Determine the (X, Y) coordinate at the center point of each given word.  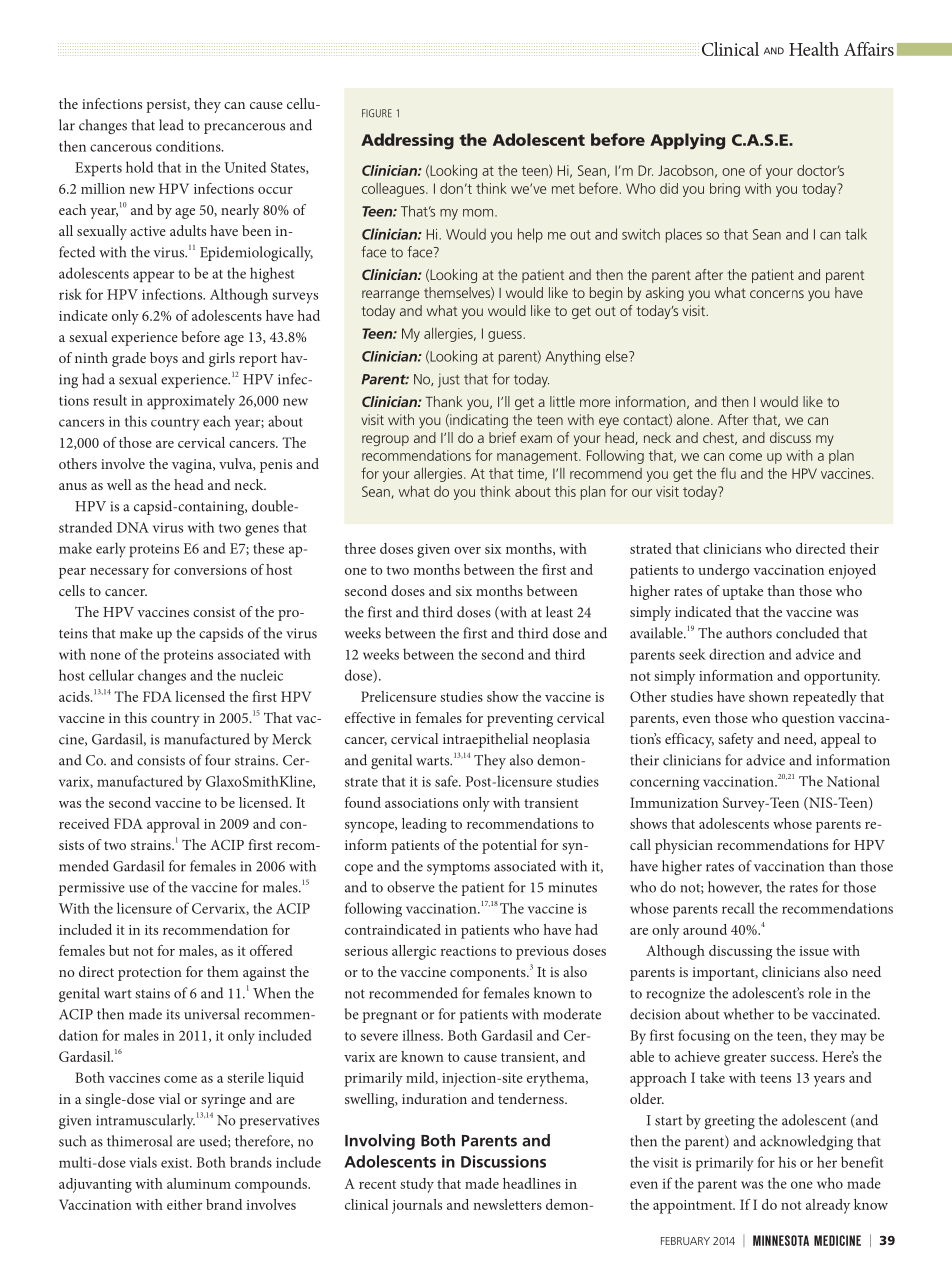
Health (814, 49)
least (559, 612)
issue (814, 951)
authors (749, 633)
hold (139, 167)
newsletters (507, 1204)
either (184, 1204)
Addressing (407, 141)
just (449, 380)
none (105, 656)
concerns (777, 294)
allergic (414, 952)
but (119, 950)
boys (164, 359)
